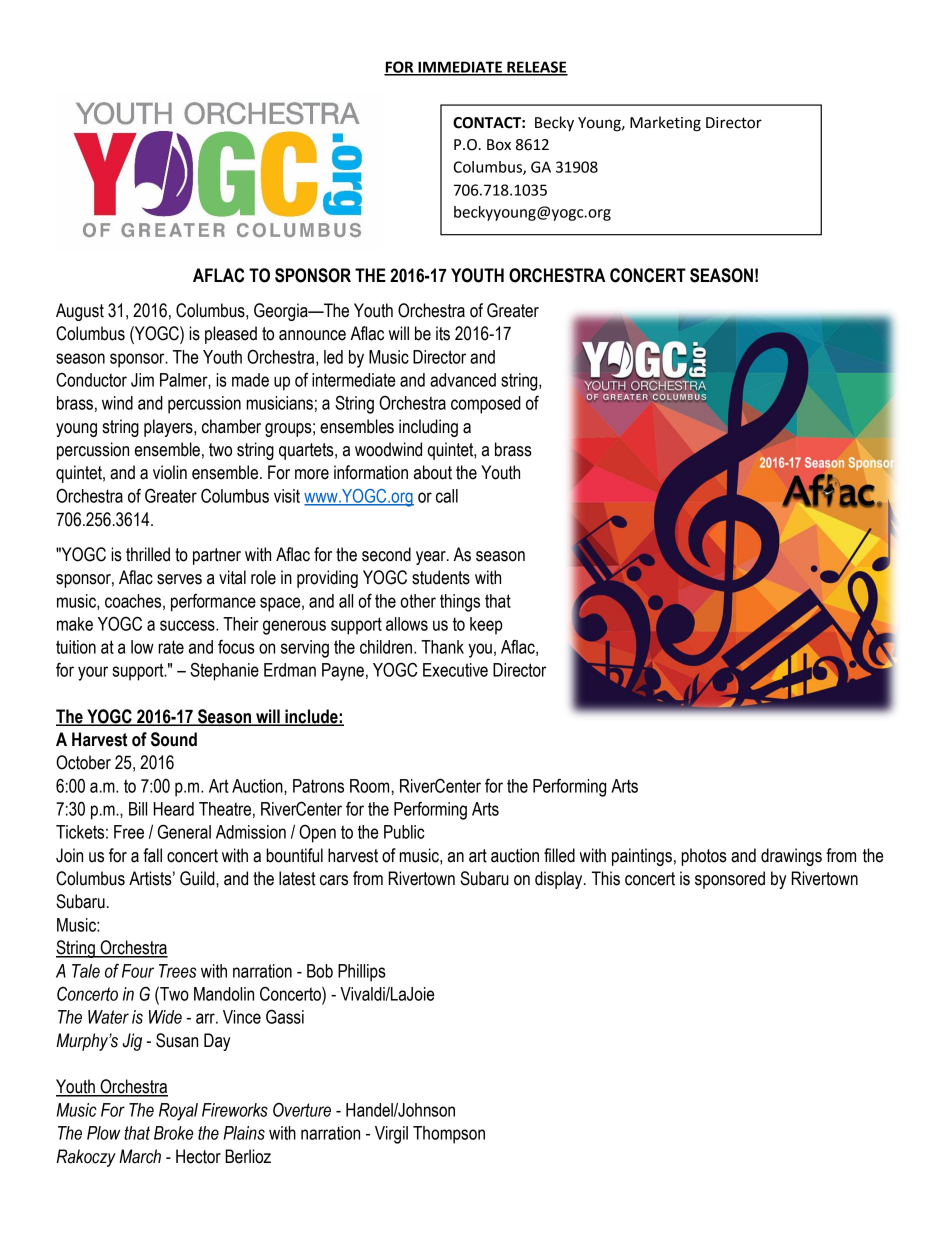 The height and width of the screenshot is (1233, 952). What do you see at coordinates (486, 626) in the screenshot?
I see `keep` at bounding box center [486, 626].
